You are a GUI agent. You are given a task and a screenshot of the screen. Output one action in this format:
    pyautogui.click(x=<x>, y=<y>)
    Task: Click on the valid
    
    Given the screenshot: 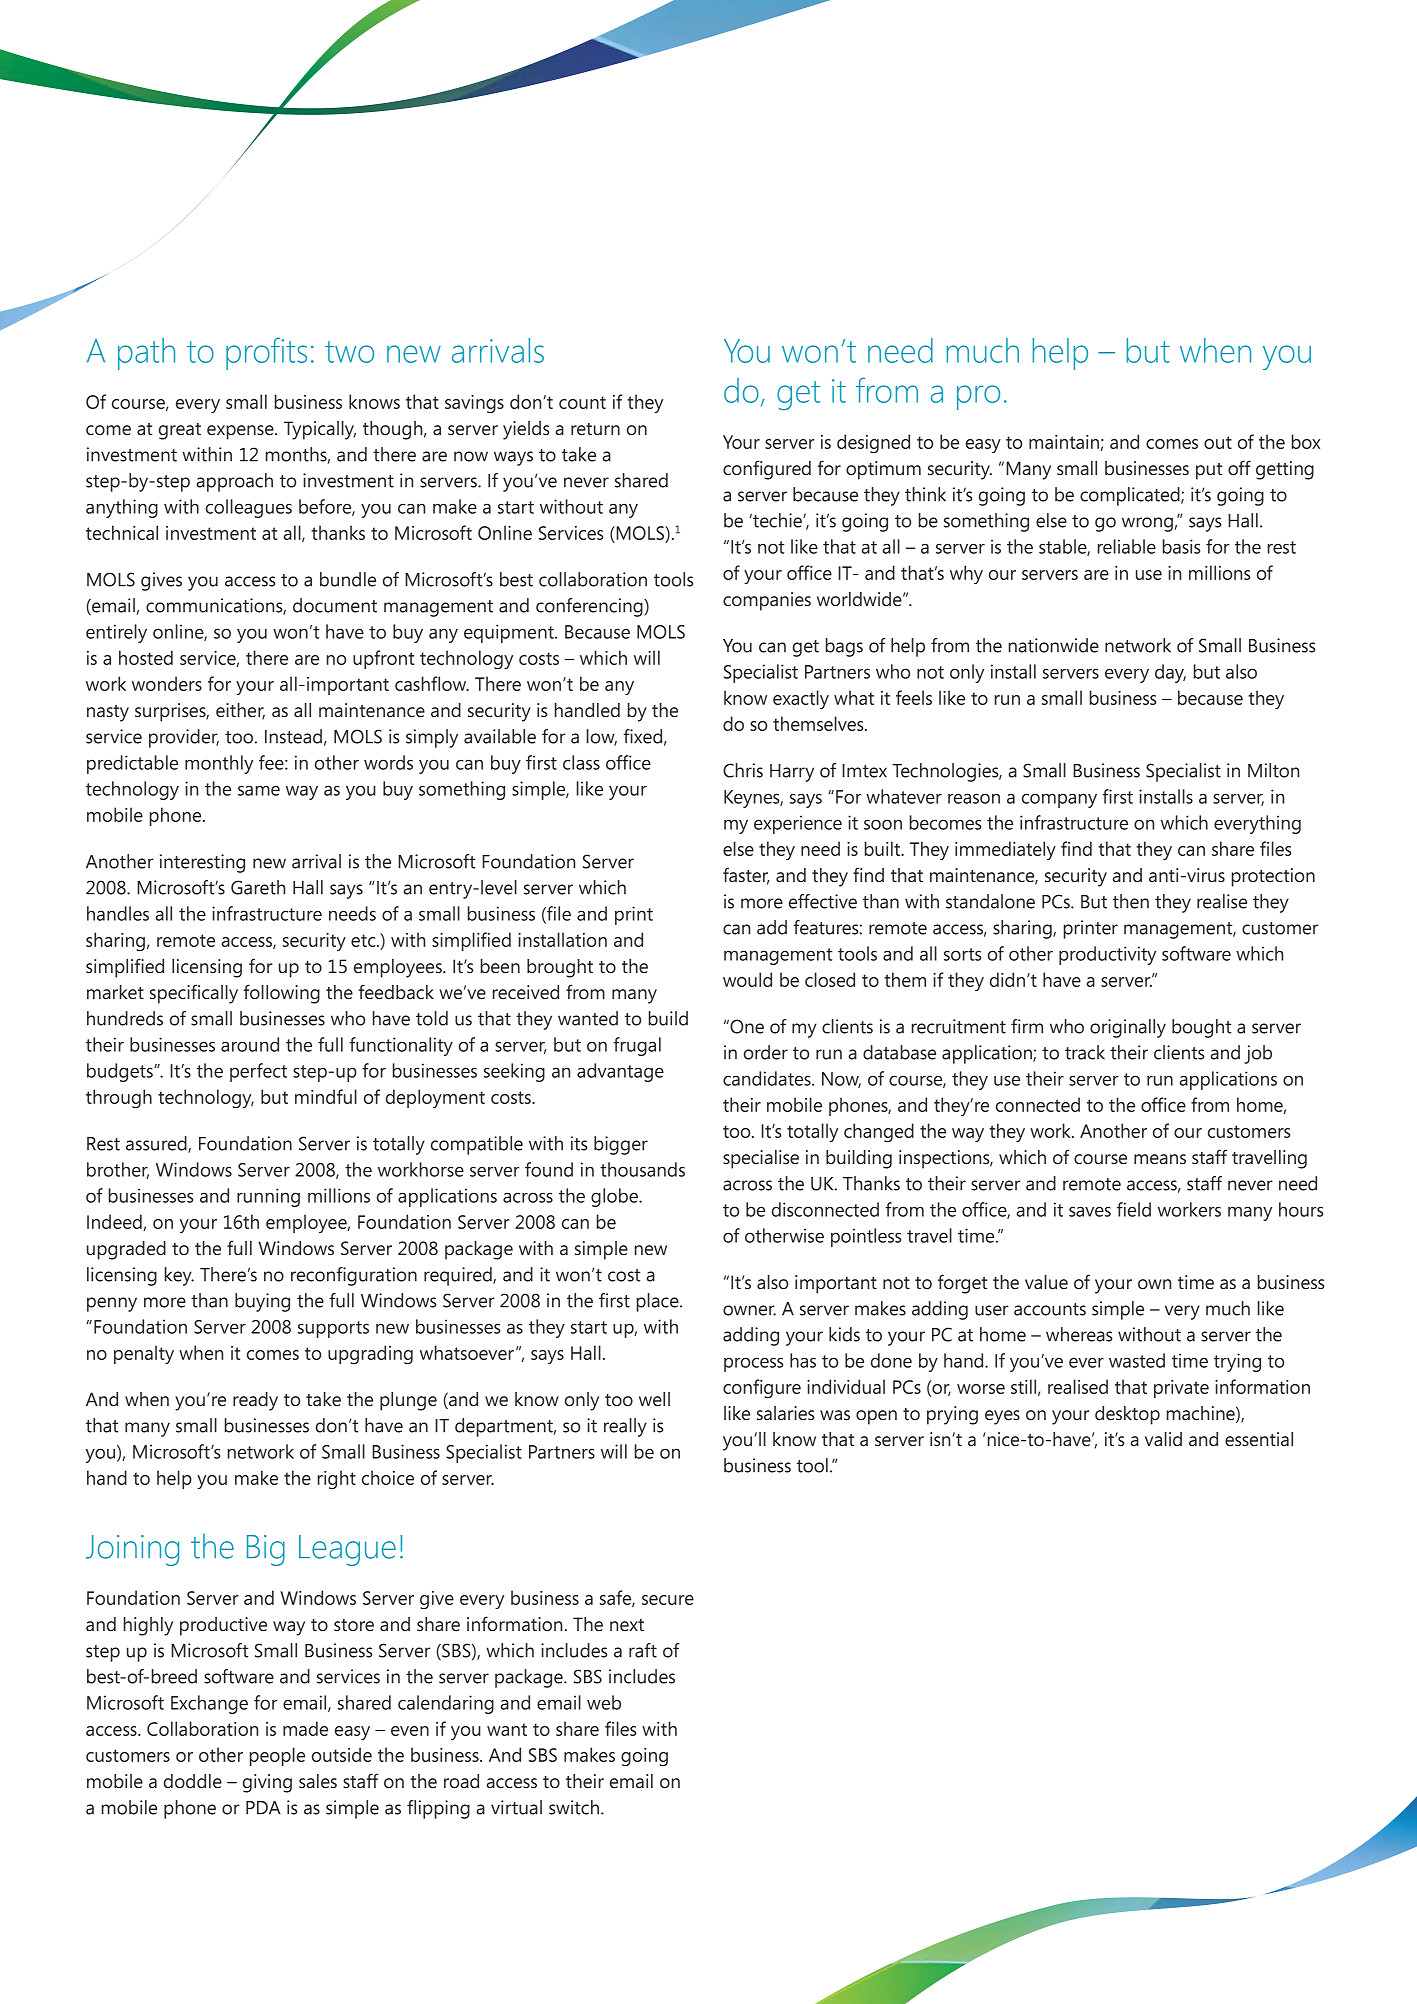 What is the action you would take?
    pyautogui.click(x=1163, y=1439)
